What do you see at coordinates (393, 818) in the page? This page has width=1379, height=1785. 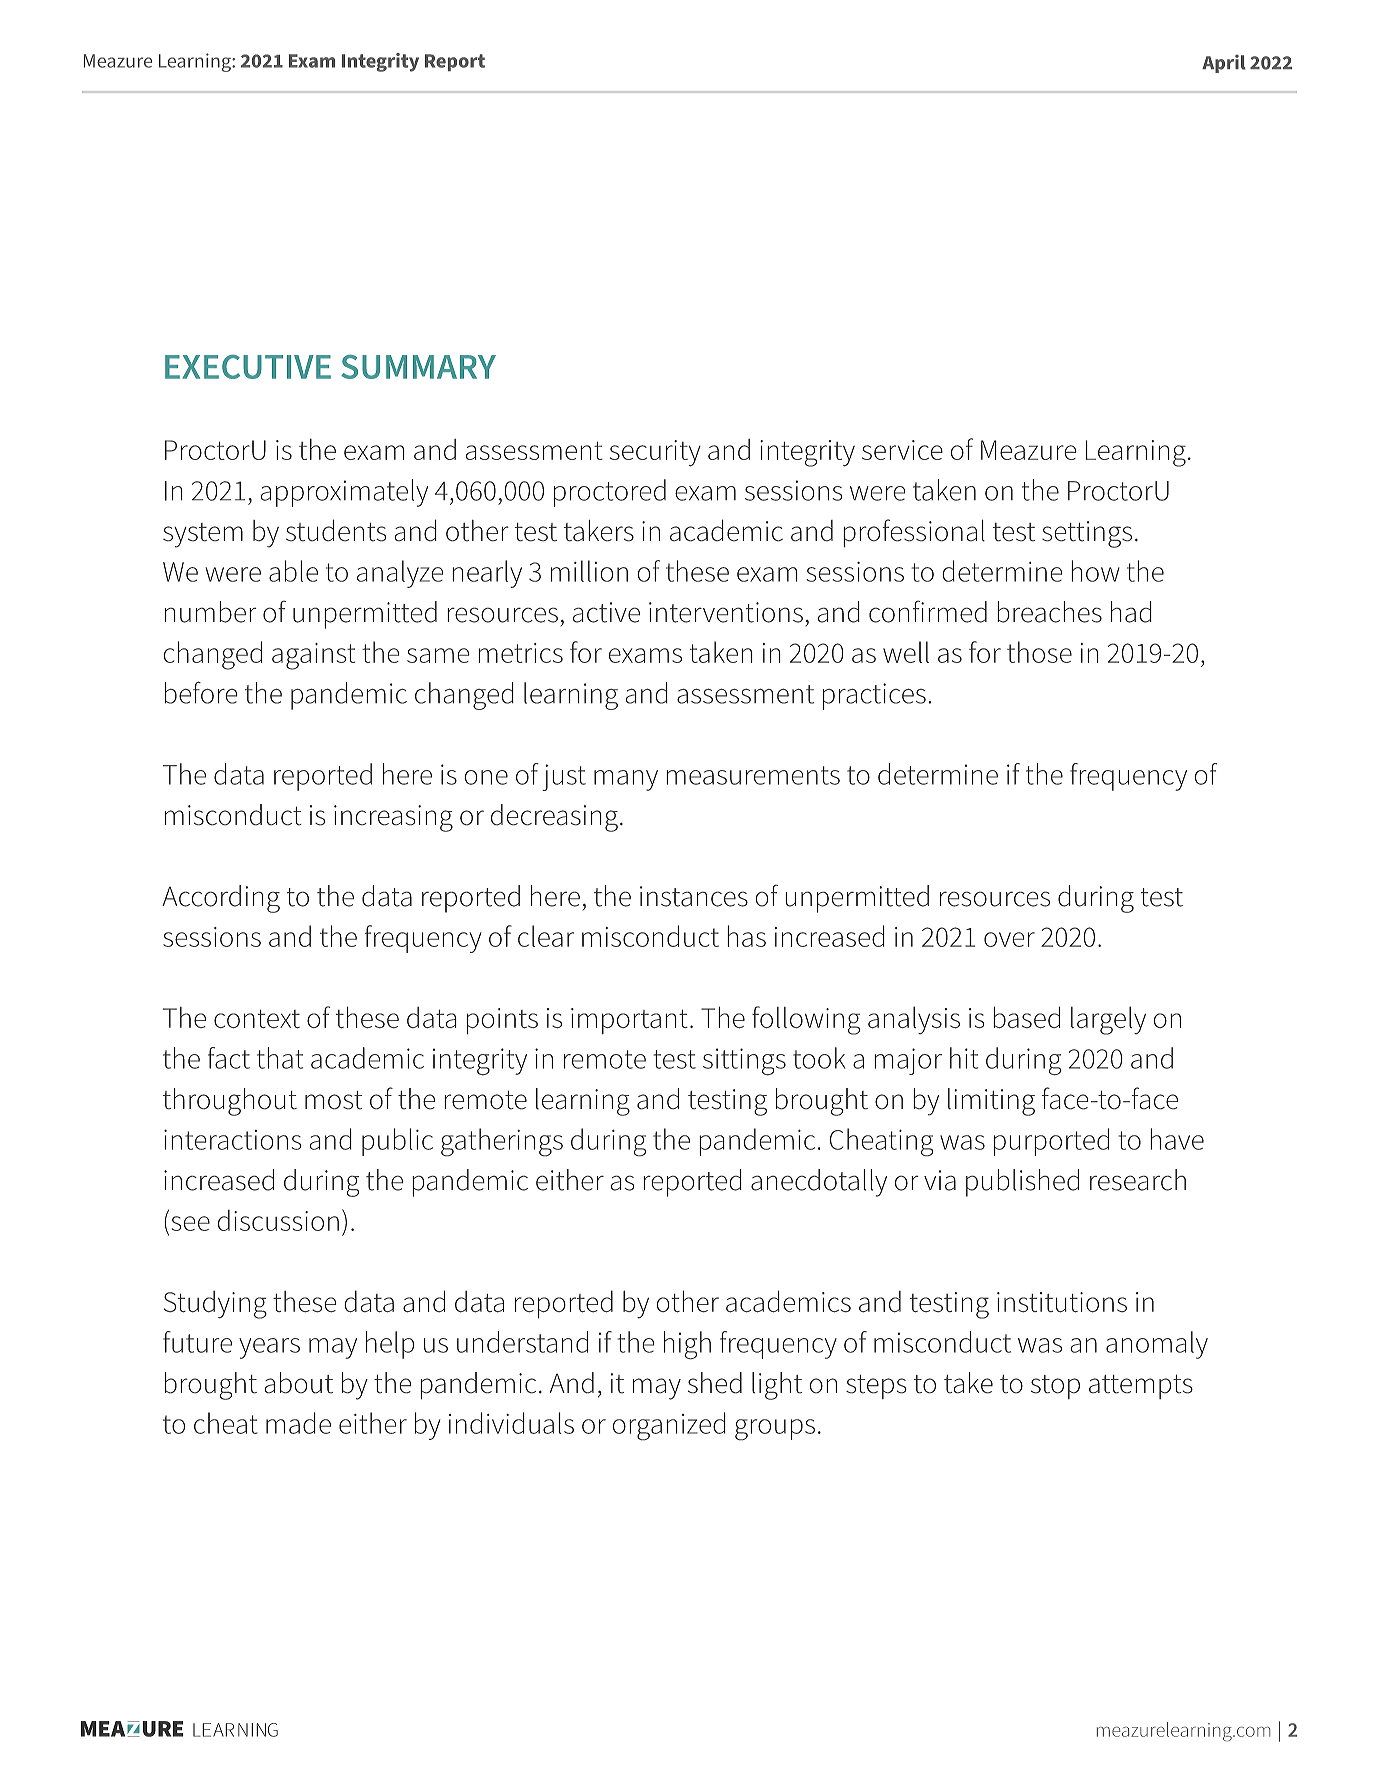 I see `increasing` at bounding box center [393, 818].
